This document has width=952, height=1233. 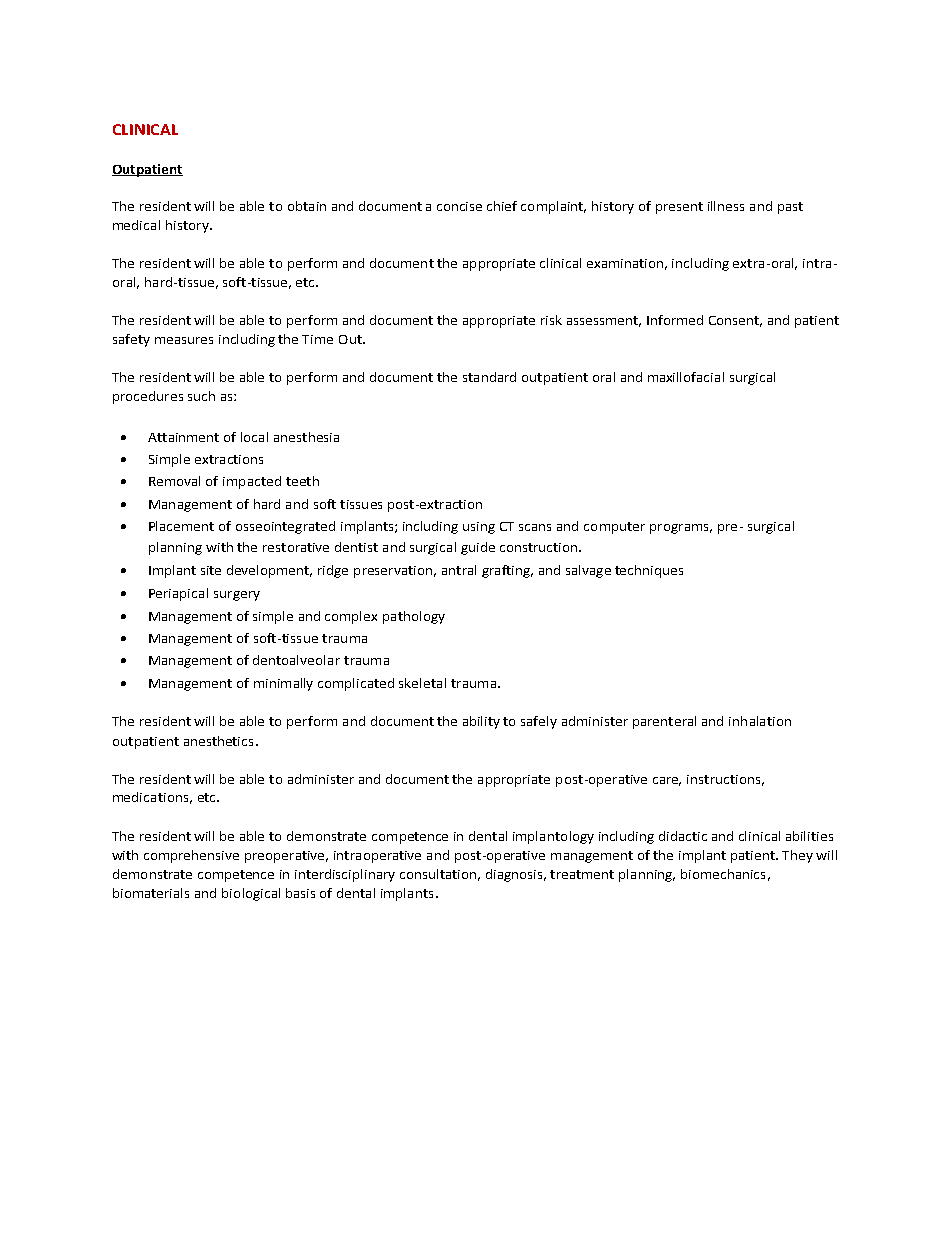 I want to click on illness, so click(x=726, y=206).
